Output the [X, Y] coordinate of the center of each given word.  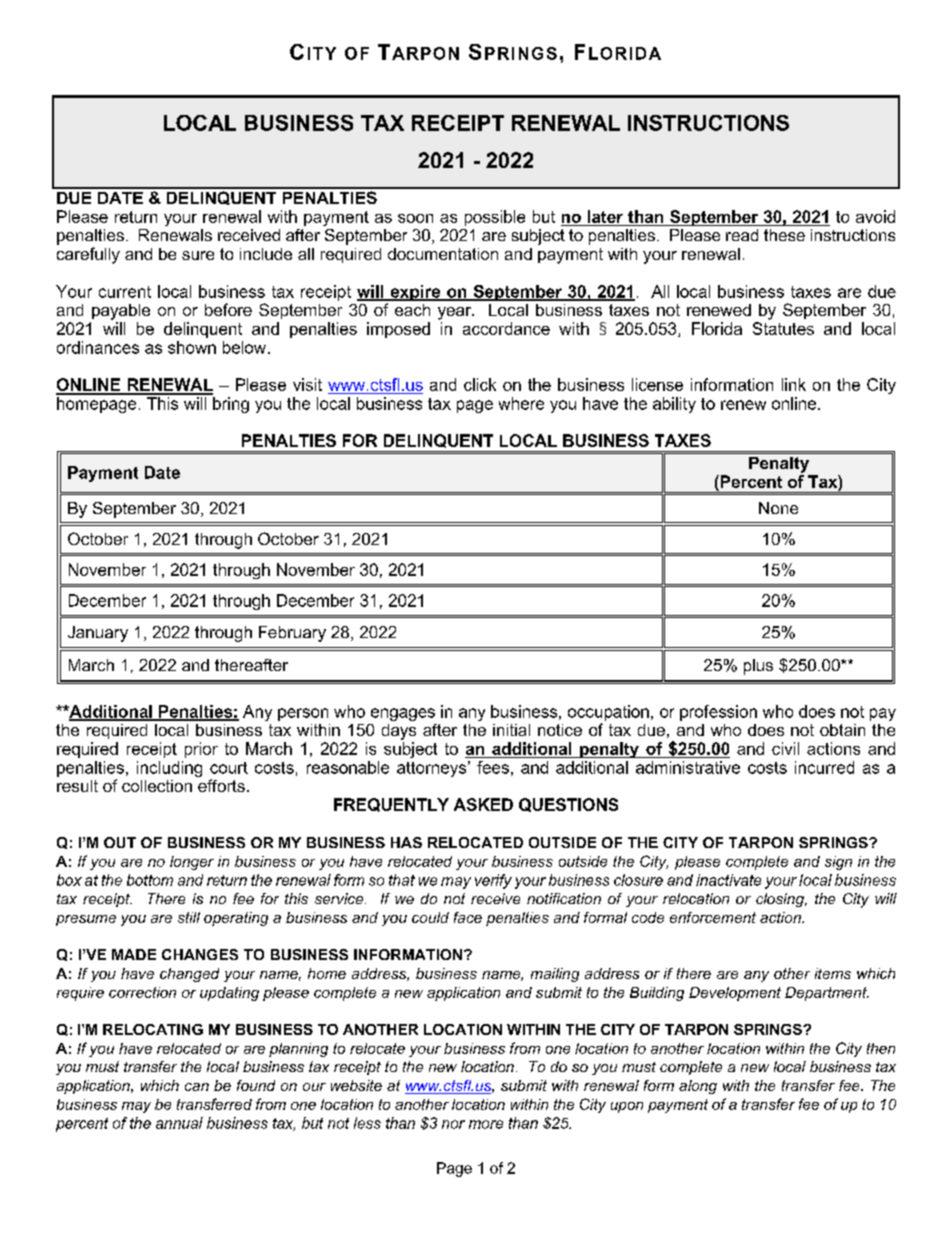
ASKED [483, 804]
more [486, 1124]
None [778, 508]
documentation [443, 254]
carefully [88, 255]
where [521, 403]
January [98, 634]
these [784, 235]
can [197, 1087]
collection [157, 786]
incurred [824, 767]
